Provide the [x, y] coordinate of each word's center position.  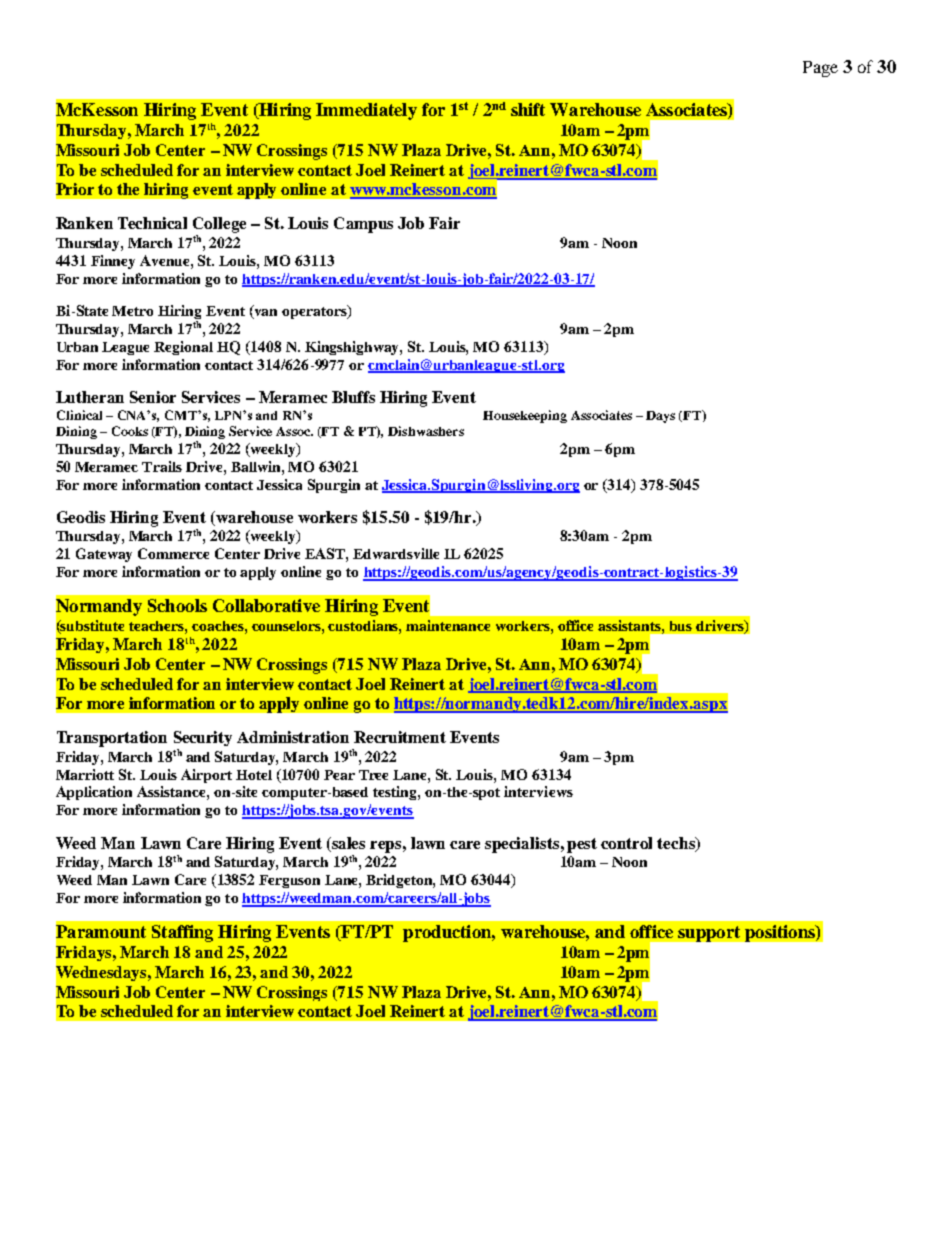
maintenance [448, 625]
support [709, 934]
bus [681, 626]
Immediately [366, 111]
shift [528, 109]
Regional [183, 348]
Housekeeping [525, 416]
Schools [177, 605]
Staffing [182, 933]
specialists [522, 845]
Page [820, 69]
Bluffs [353, 397]
